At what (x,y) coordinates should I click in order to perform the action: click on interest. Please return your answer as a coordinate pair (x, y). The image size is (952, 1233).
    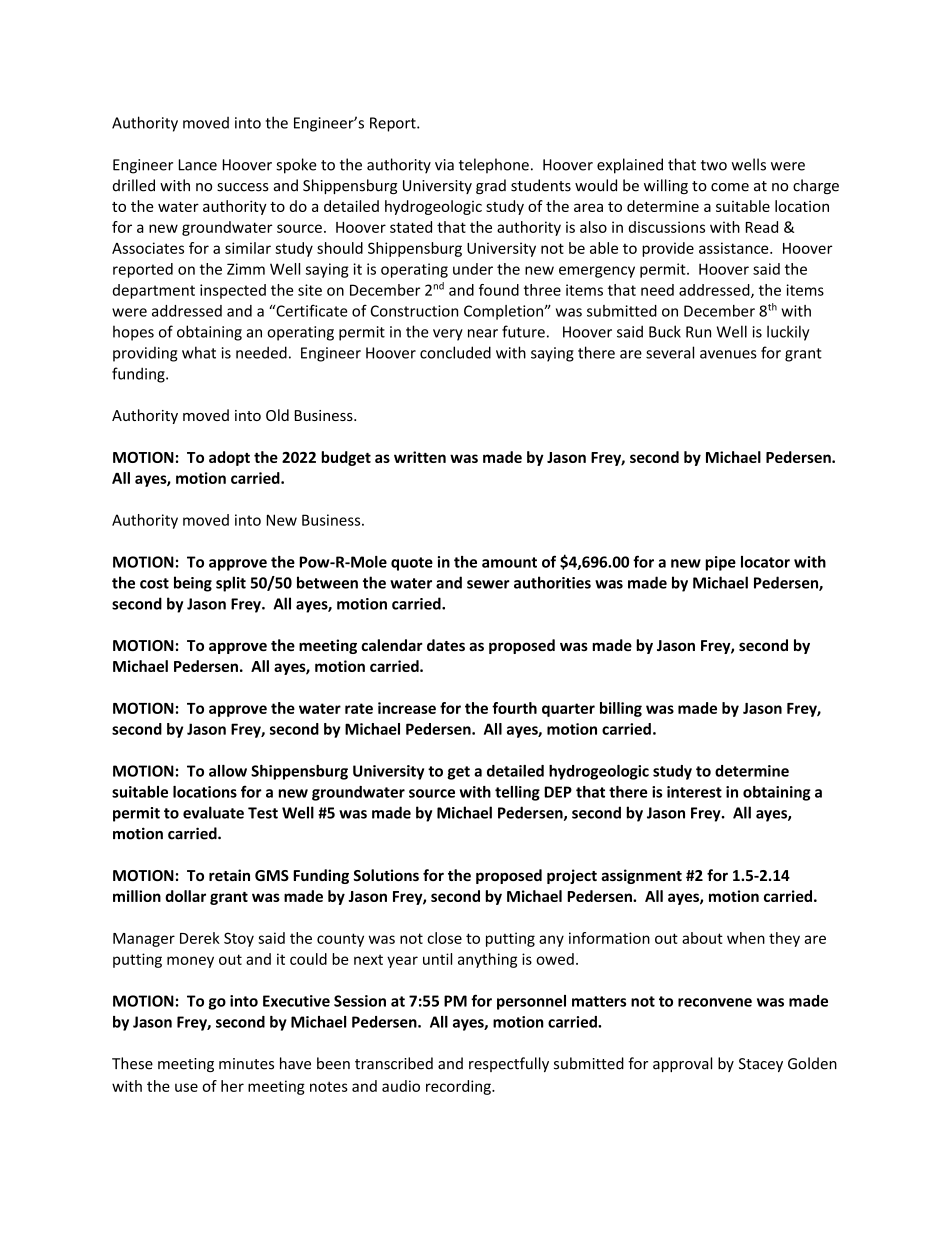
    Looking at the image, I should click on (694, 792).
